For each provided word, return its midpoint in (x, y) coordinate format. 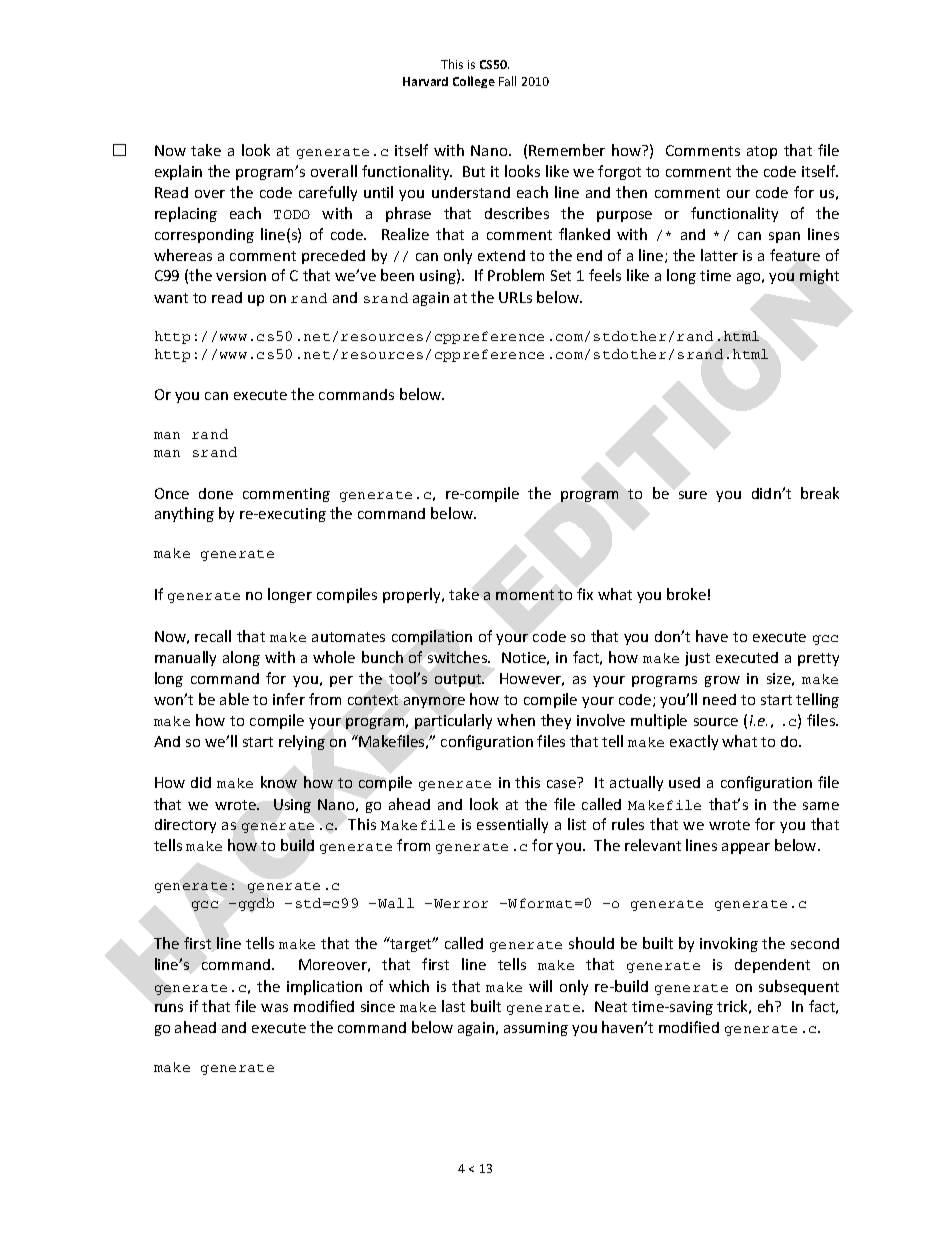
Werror (461, 903)
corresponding (204, 236)
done (216, 493)
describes (517, 213)
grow (722, 681)
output (459, 680)
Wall (396, 903)
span (784, 237)
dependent (772, 966)
